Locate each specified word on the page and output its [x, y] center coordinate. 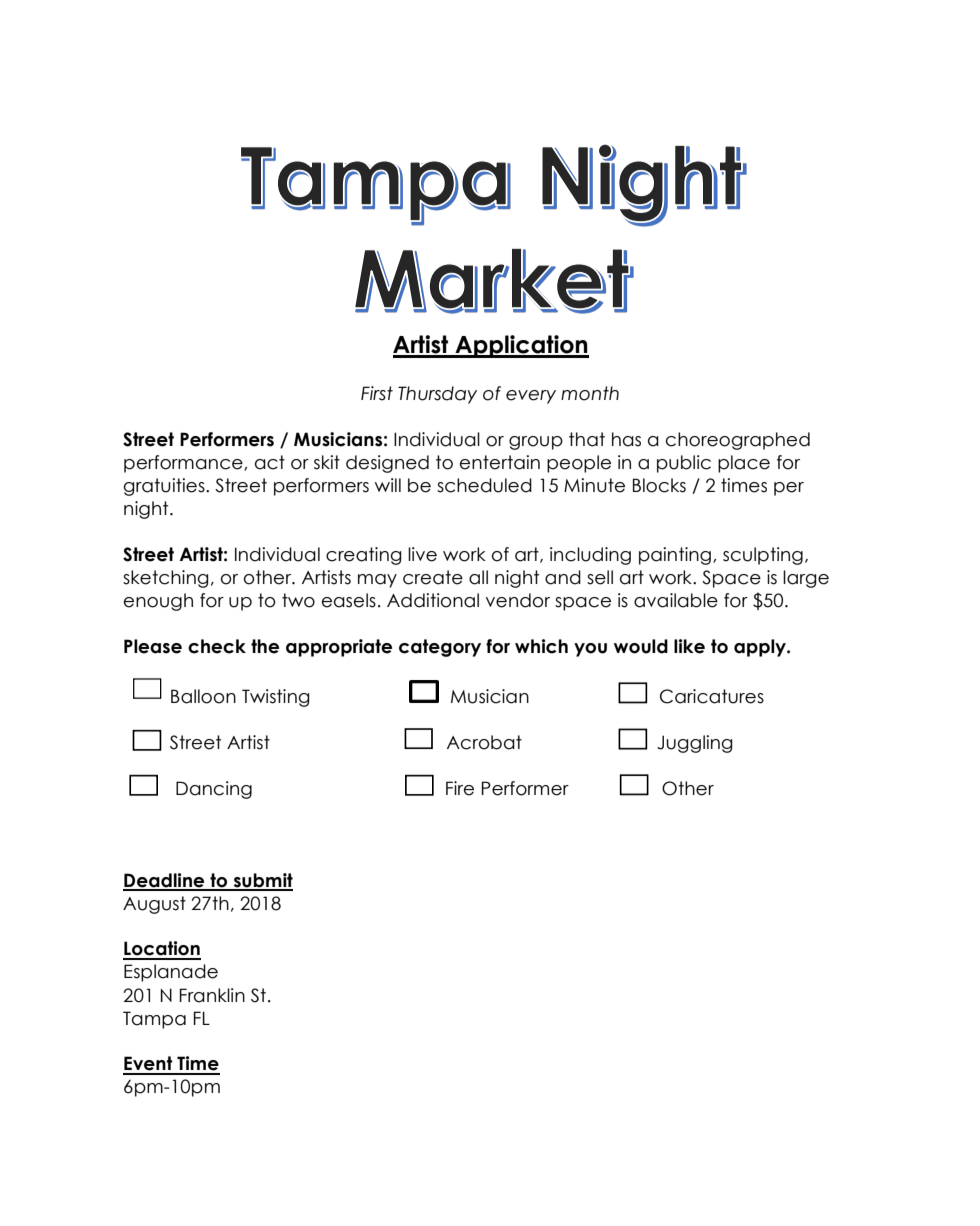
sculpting [763, 556]
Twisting [276, 698]
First [377, 393]
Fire [460, 788]
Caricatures [712, 696]
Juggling [695, 744]
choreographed [738, 441]
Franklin [212, 995]
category [440, 648]
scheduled [484, 485]
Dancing [214, 790]
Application [521, 346]
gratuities [165, 487]
